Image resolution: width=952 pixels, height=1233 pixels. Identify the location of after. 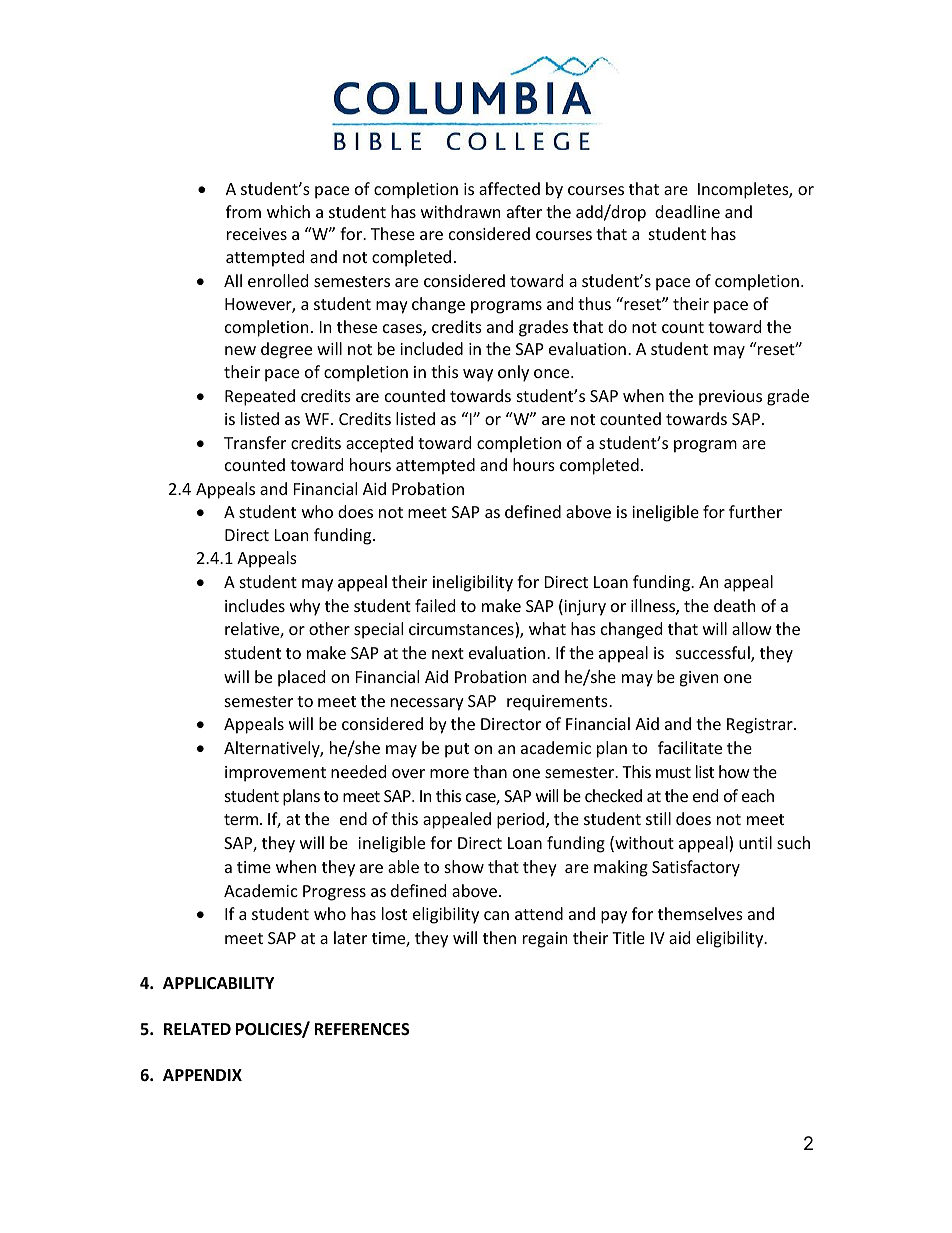
(524, 211).
